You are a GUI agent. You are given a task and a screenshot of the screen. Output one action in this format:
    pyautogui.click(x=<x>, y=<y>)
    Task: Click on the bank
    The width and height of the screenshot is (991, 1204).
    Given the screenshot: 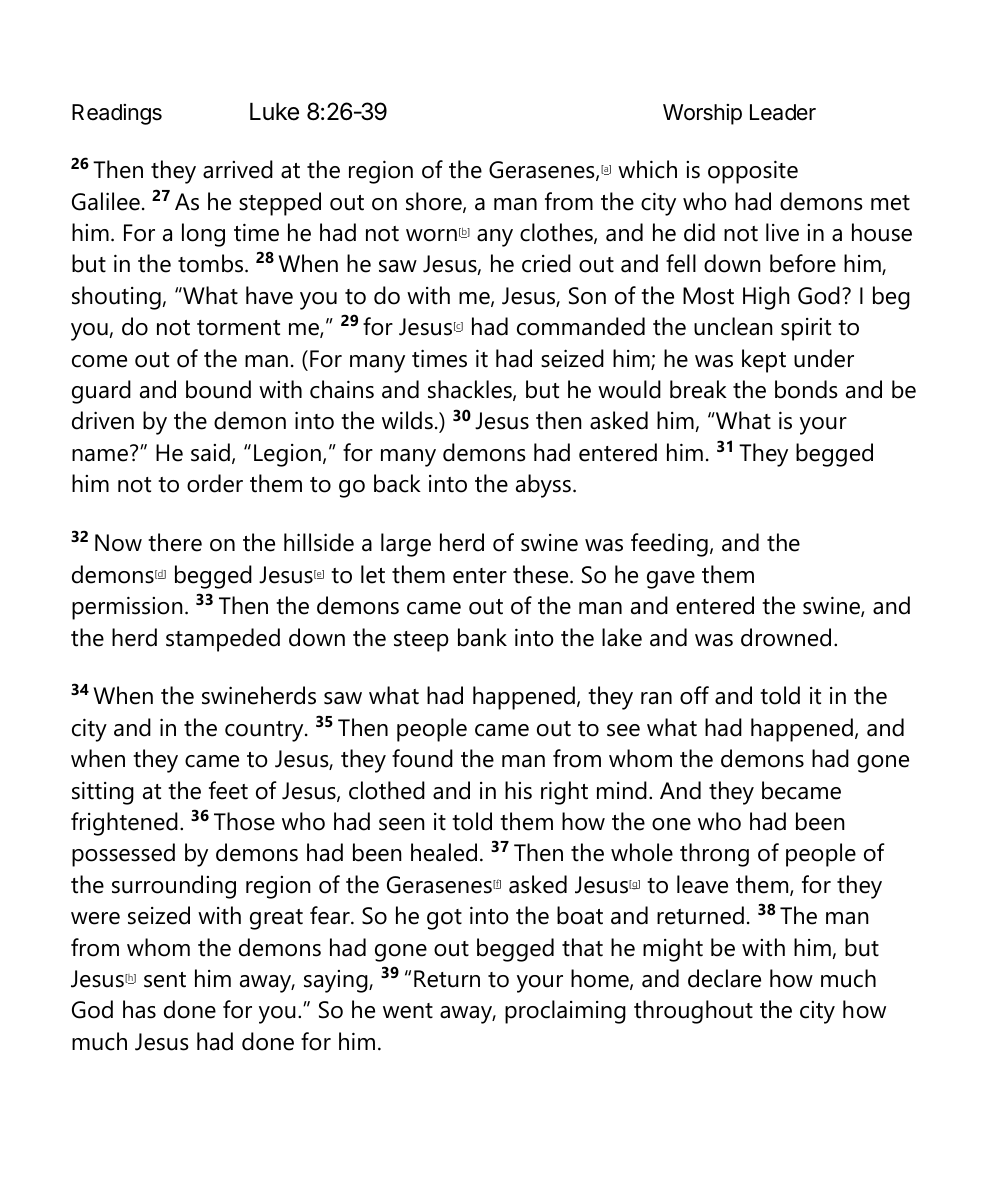 What is the action you would take?
    pyautogui.click(x=482, y=637)
